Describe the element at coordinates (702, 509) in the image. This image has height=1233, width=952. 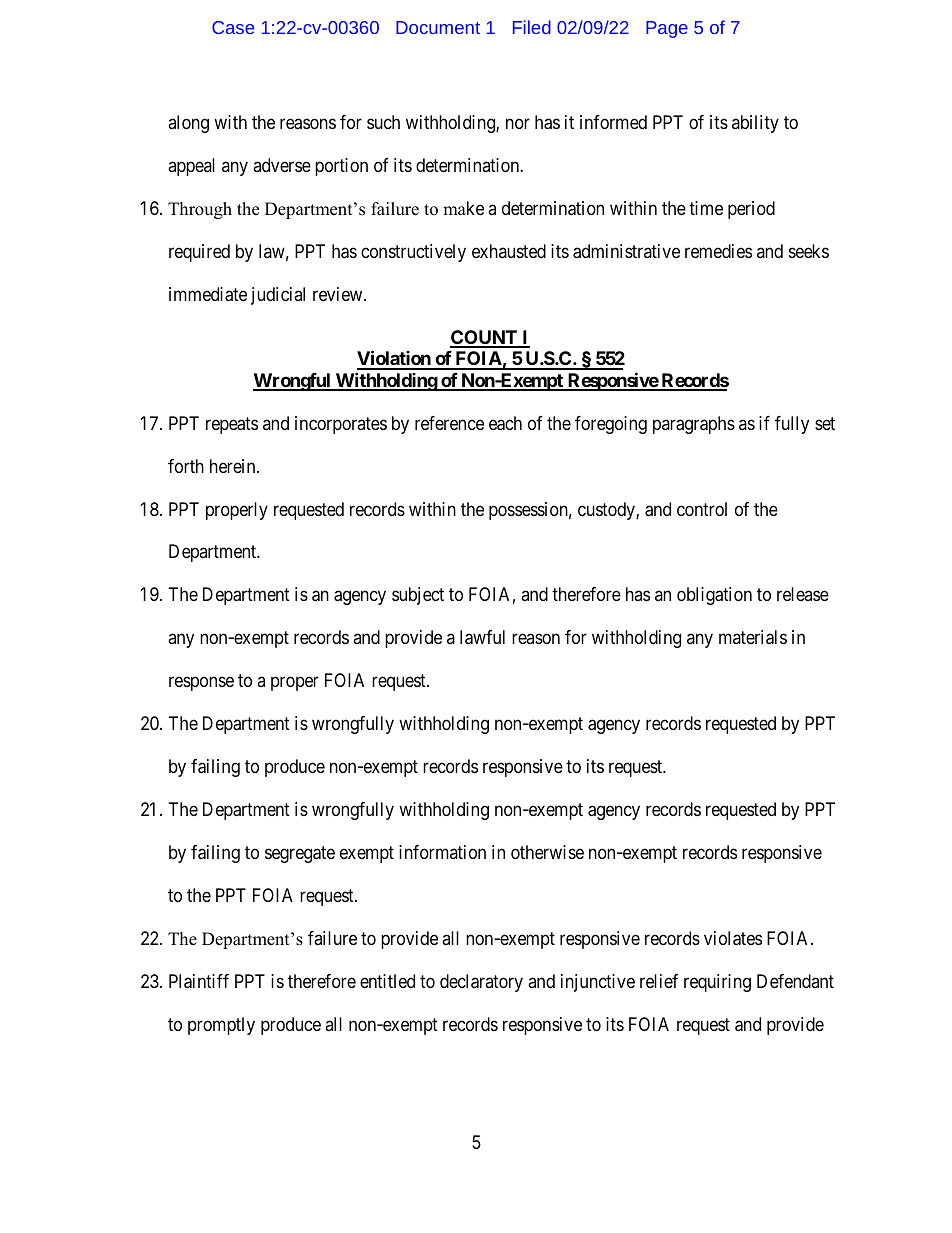
I see `control` at that location.
